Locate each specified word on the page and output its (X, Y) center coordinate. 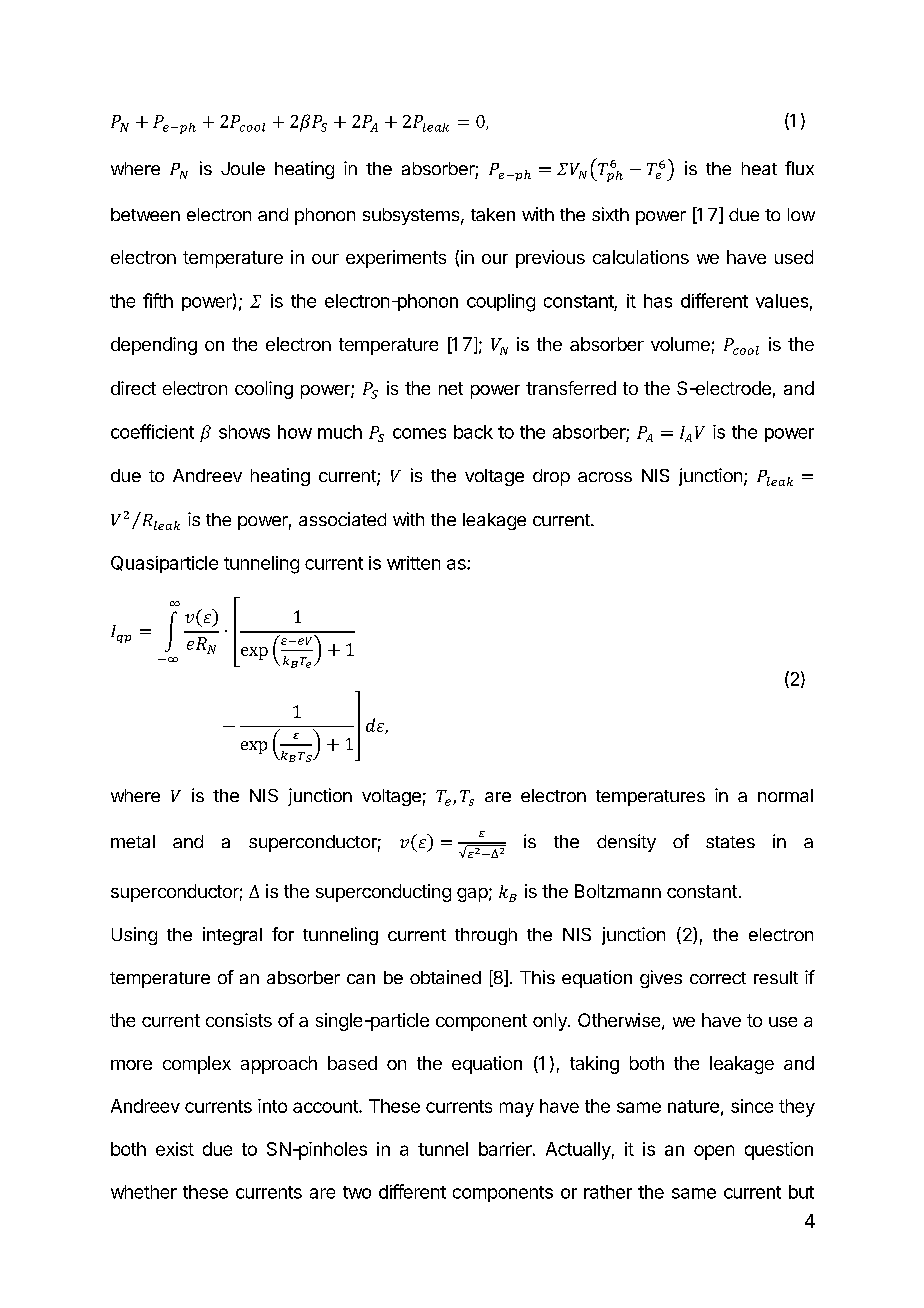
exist (175, 1149)
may (517, 1109)
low (801, 214)
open (714, 1152)
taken (493, 214)
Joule (243, 168)
